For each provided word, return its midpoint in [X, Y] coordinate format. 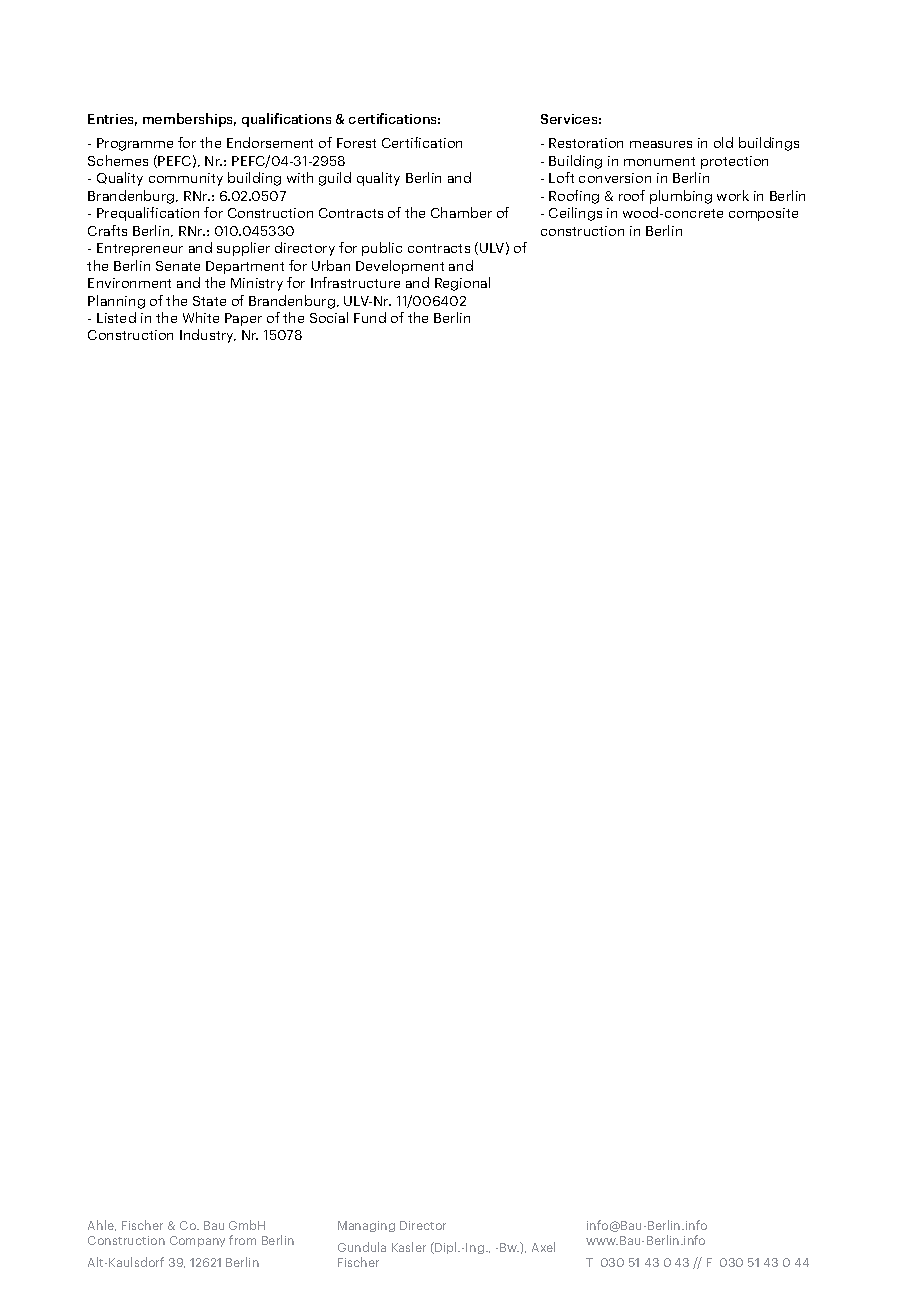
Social [329, 317]
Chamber [461, 212]
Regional [462, 284]
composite [763, 214]
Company [197, 1241]
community [186, 179]
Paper [243, 319]
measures [661, 144]
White [201, 317]
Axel [543, 1247]
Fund [370, 317]
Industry [208, 336]
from [242, 1240]
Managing [366, 1226]
